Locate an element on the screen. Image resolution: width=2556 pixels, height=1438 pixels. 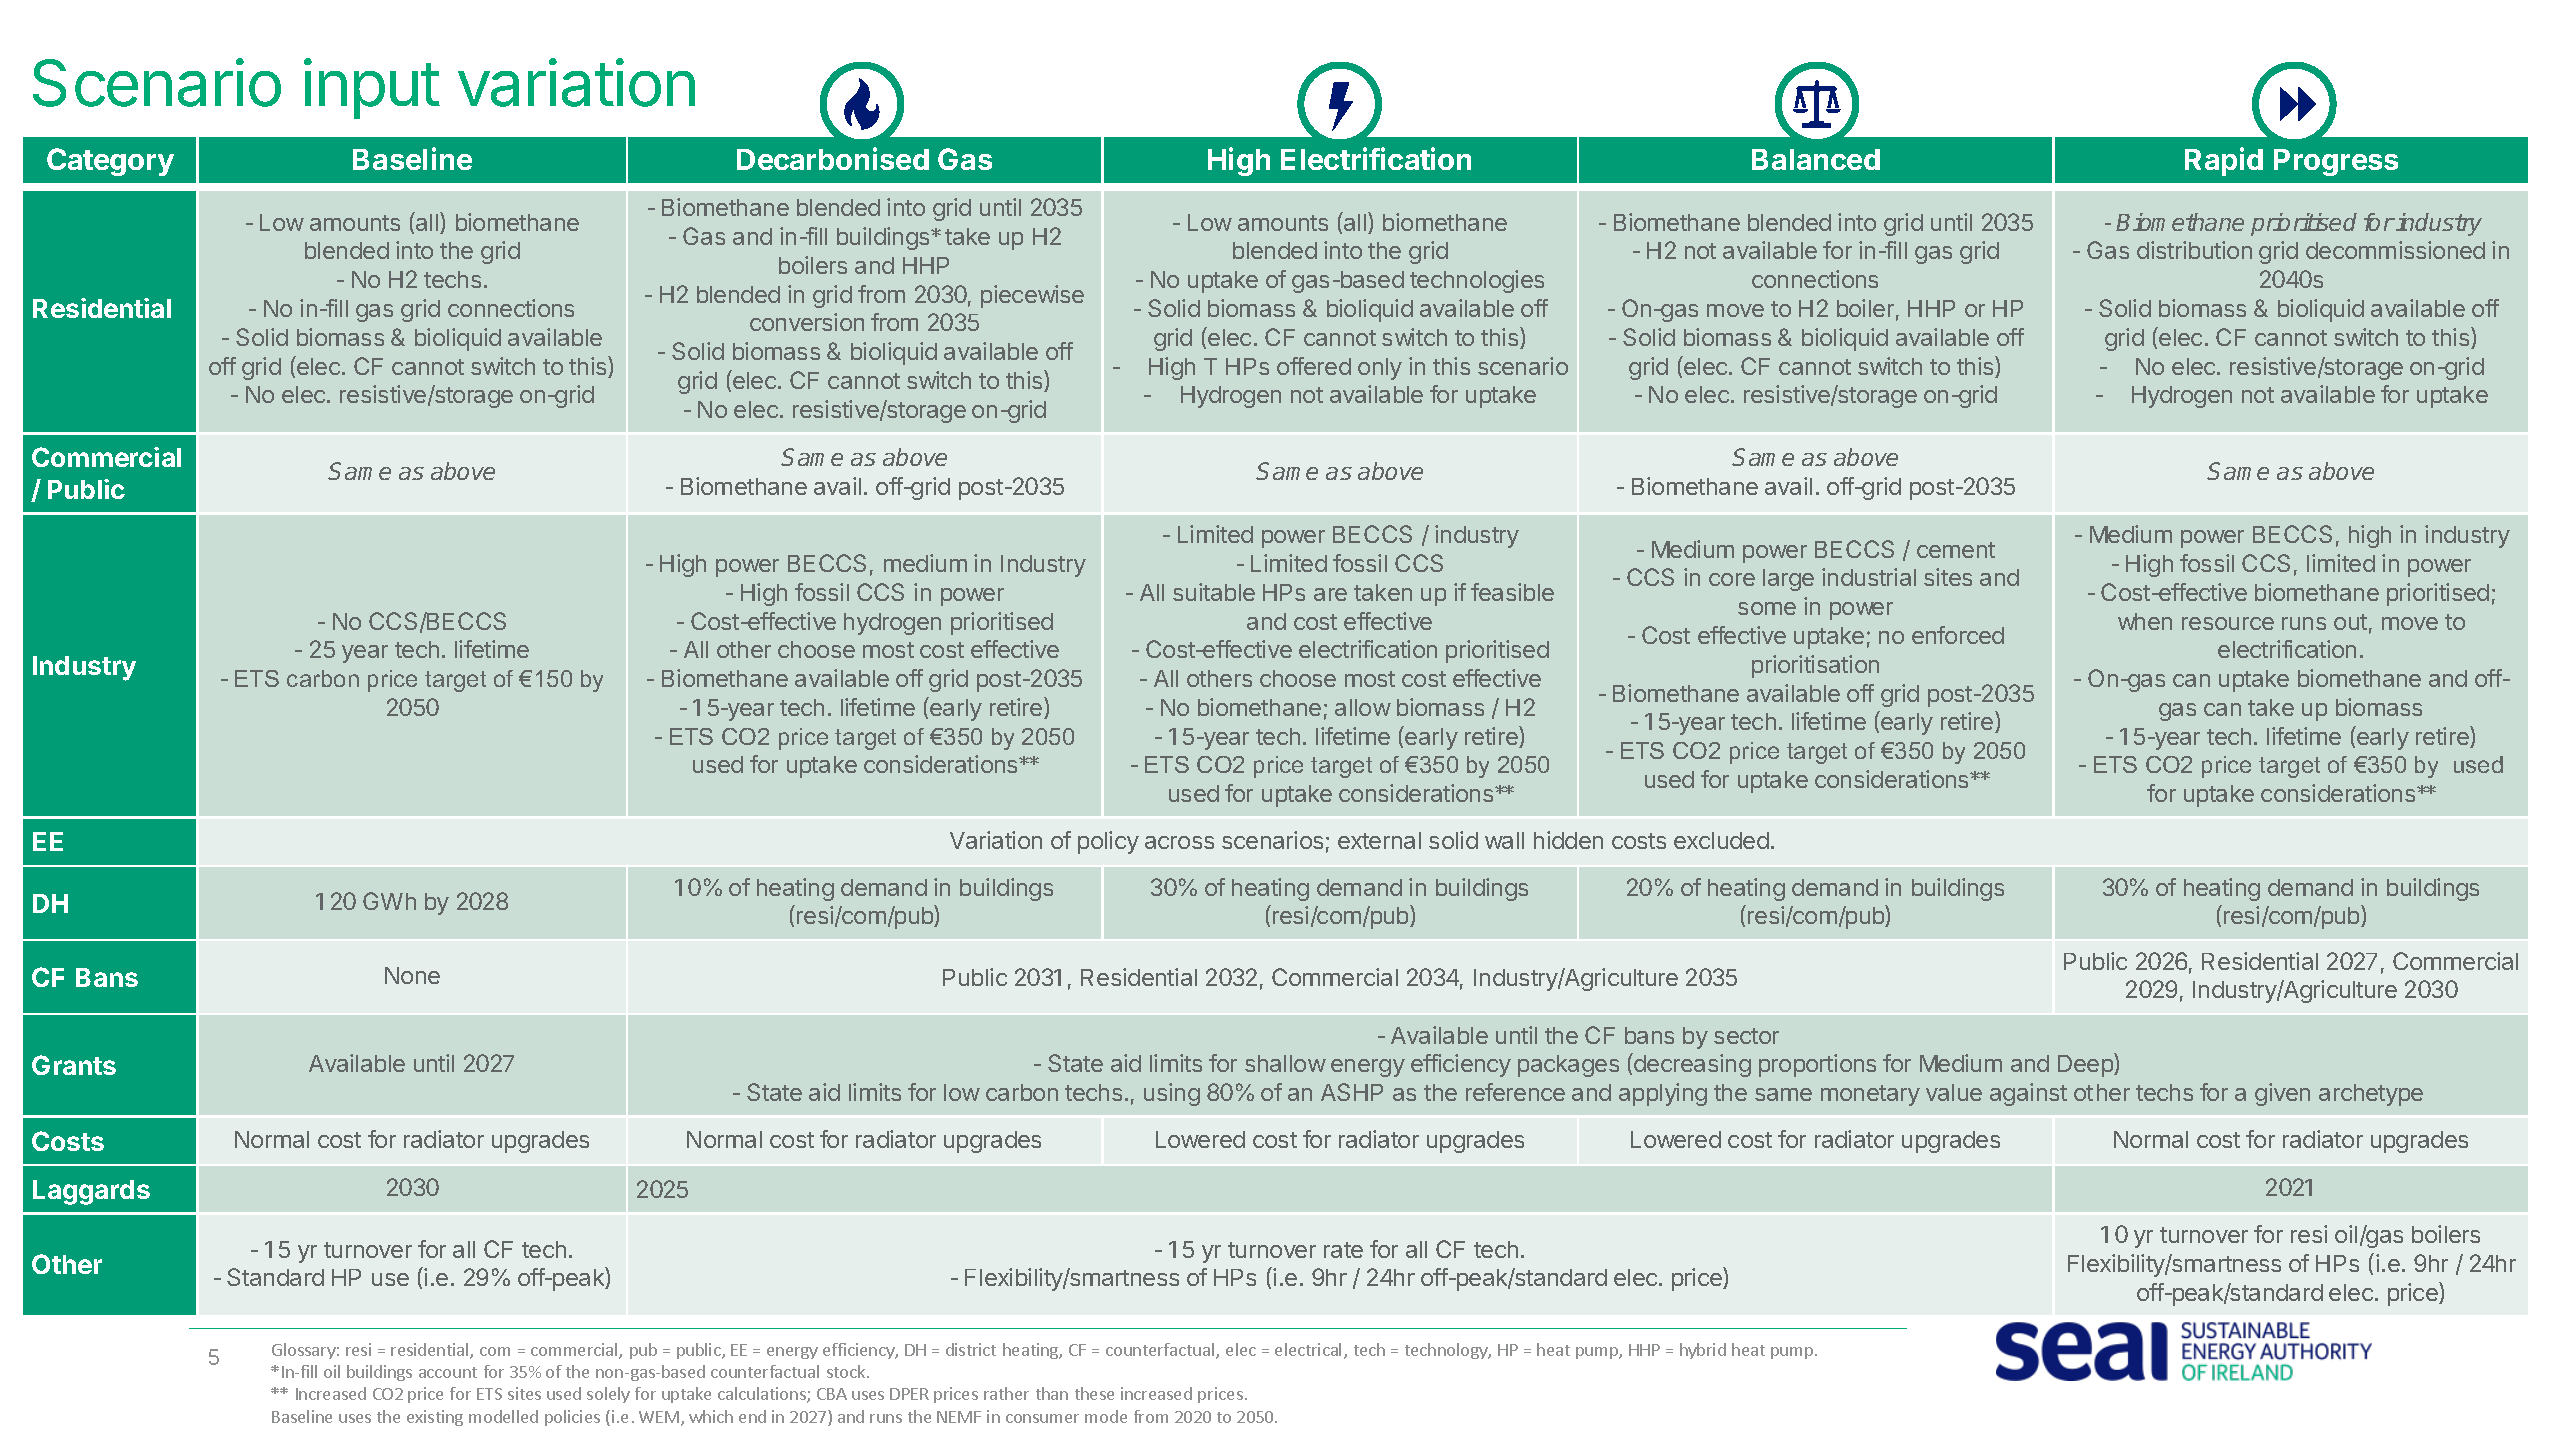
Rapid is located at coordinates (2224, 161).
